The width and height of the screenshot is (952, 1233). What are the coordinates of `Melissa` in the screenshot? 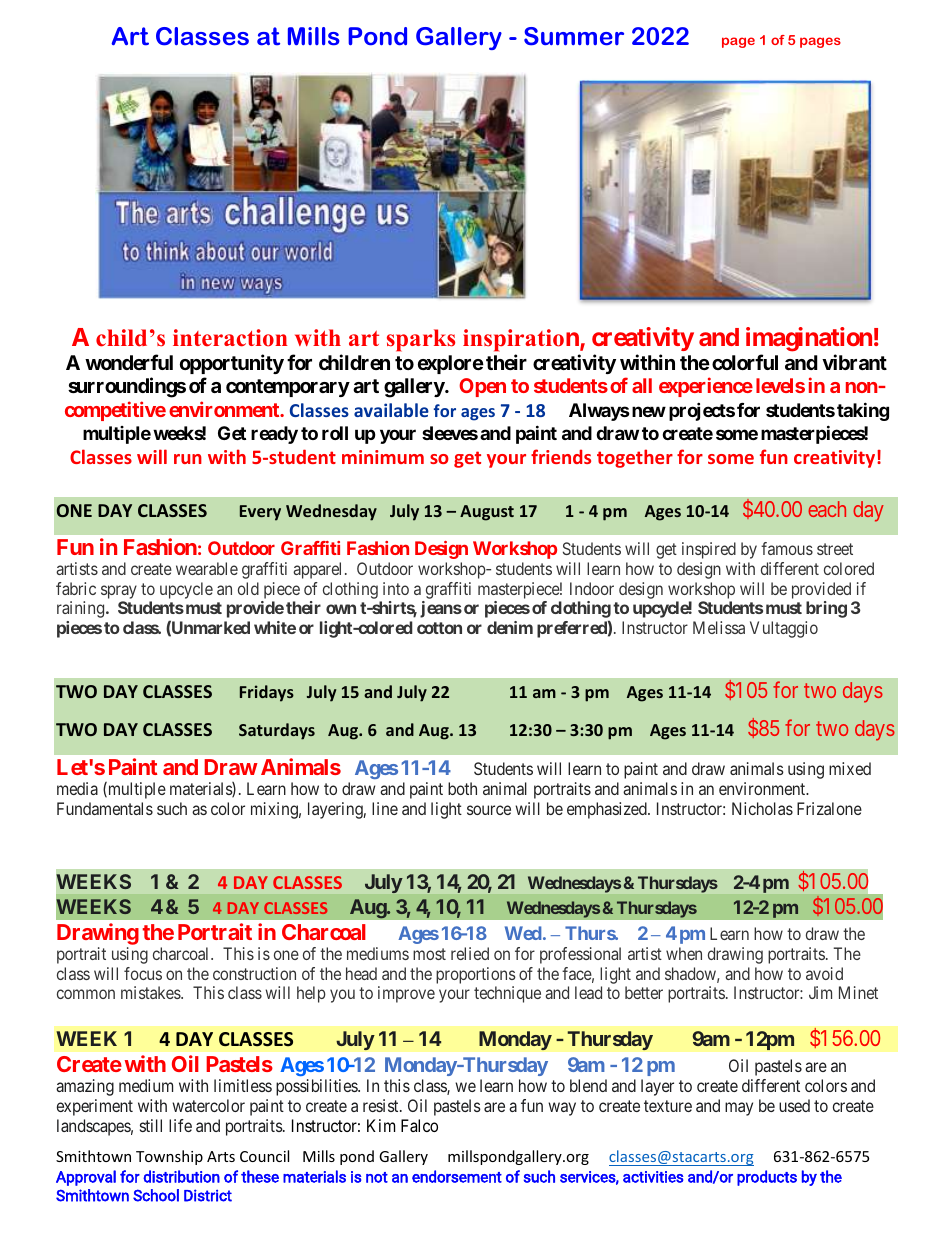 It's located at (719, 627).
